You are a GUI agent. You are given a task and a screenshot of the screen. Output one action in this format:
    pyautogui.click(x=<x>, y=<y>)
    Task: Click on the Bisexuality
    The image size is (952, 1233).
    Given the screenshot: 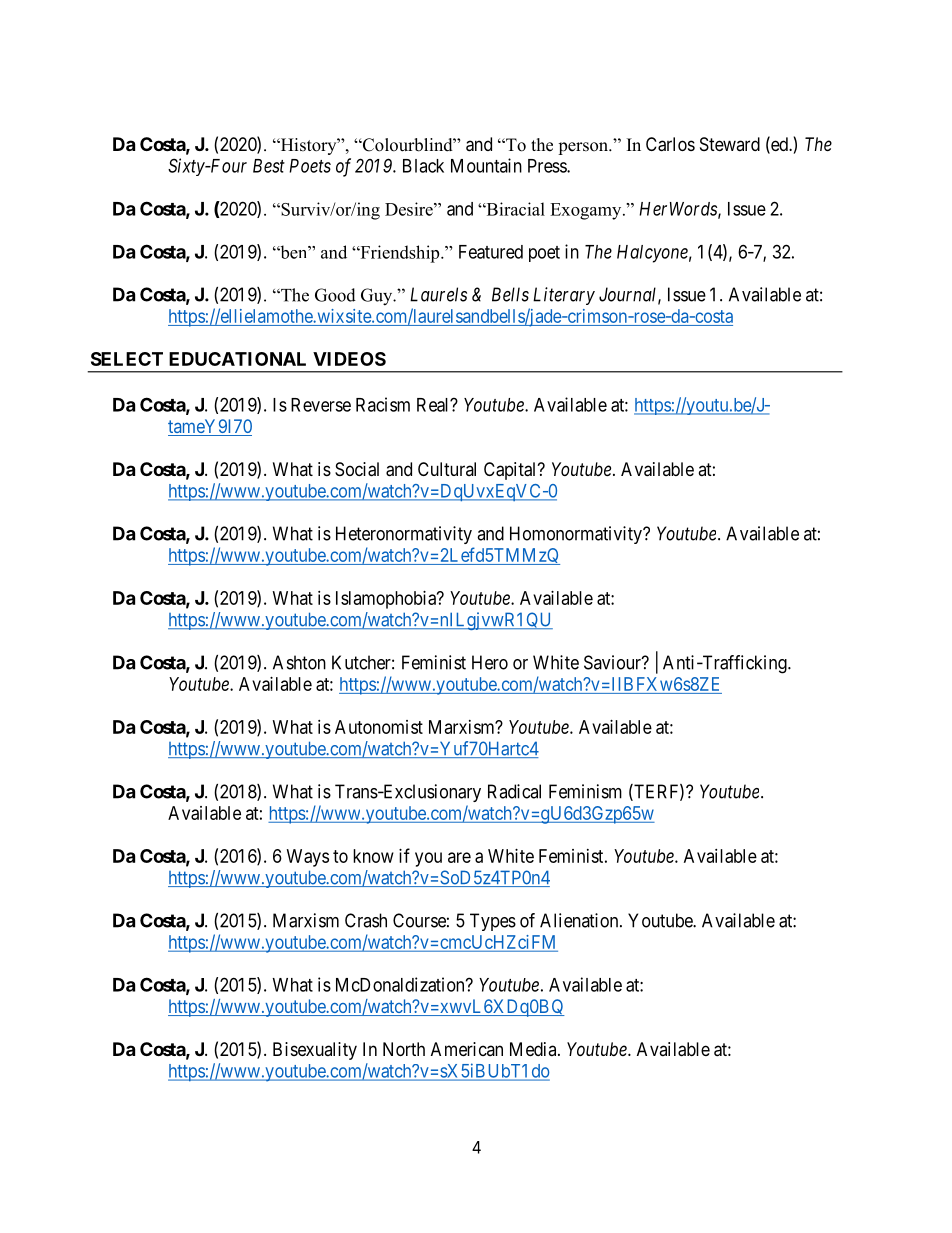 What is the action you would take?
    pyautogui.click(x=315, y=1051)
